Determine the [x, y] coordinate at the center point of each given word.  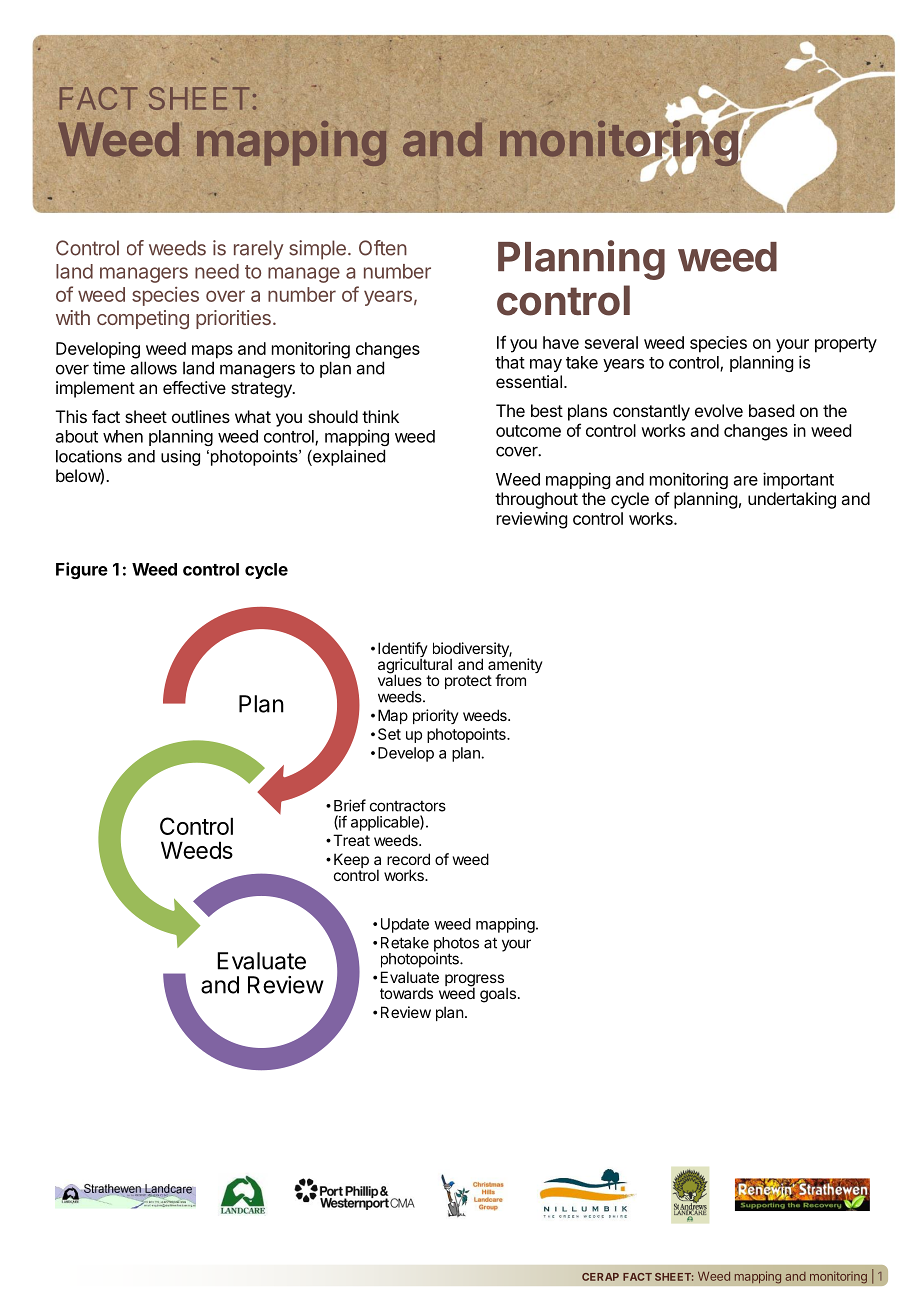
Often [383, 248]
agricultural [415, 666]
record [408, 859]
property [846, 345]
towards [406, 993]
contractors [408, 806]
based [771, 410]
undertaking [792, 500]
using [180, 458]
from [510, 680]
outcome [528, 431]
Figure [82, 570]
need [217, 271]
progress [474, 981]
